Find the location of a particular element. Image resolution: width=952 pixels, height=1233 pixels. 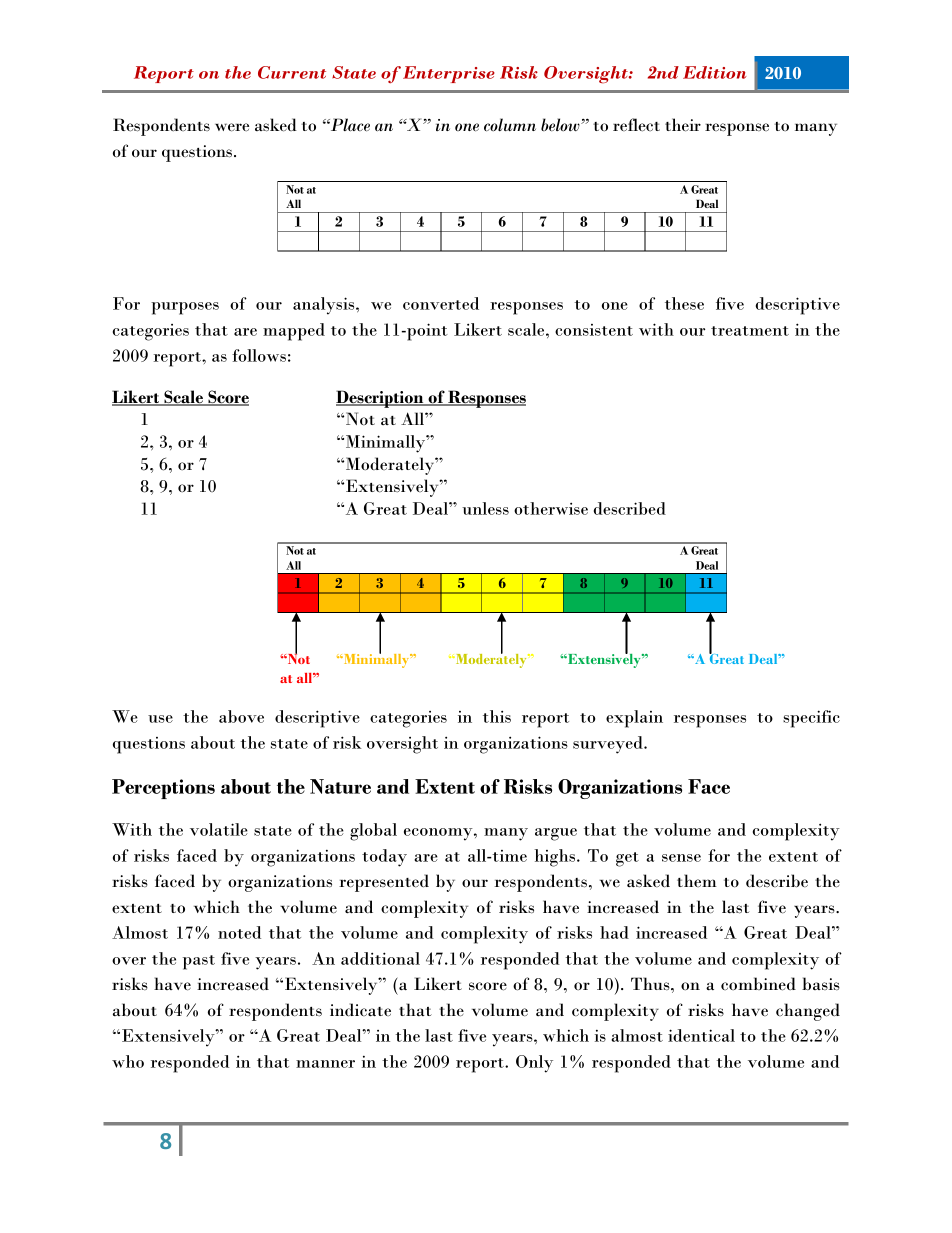

Only is located at coordinates (534, 1064).
